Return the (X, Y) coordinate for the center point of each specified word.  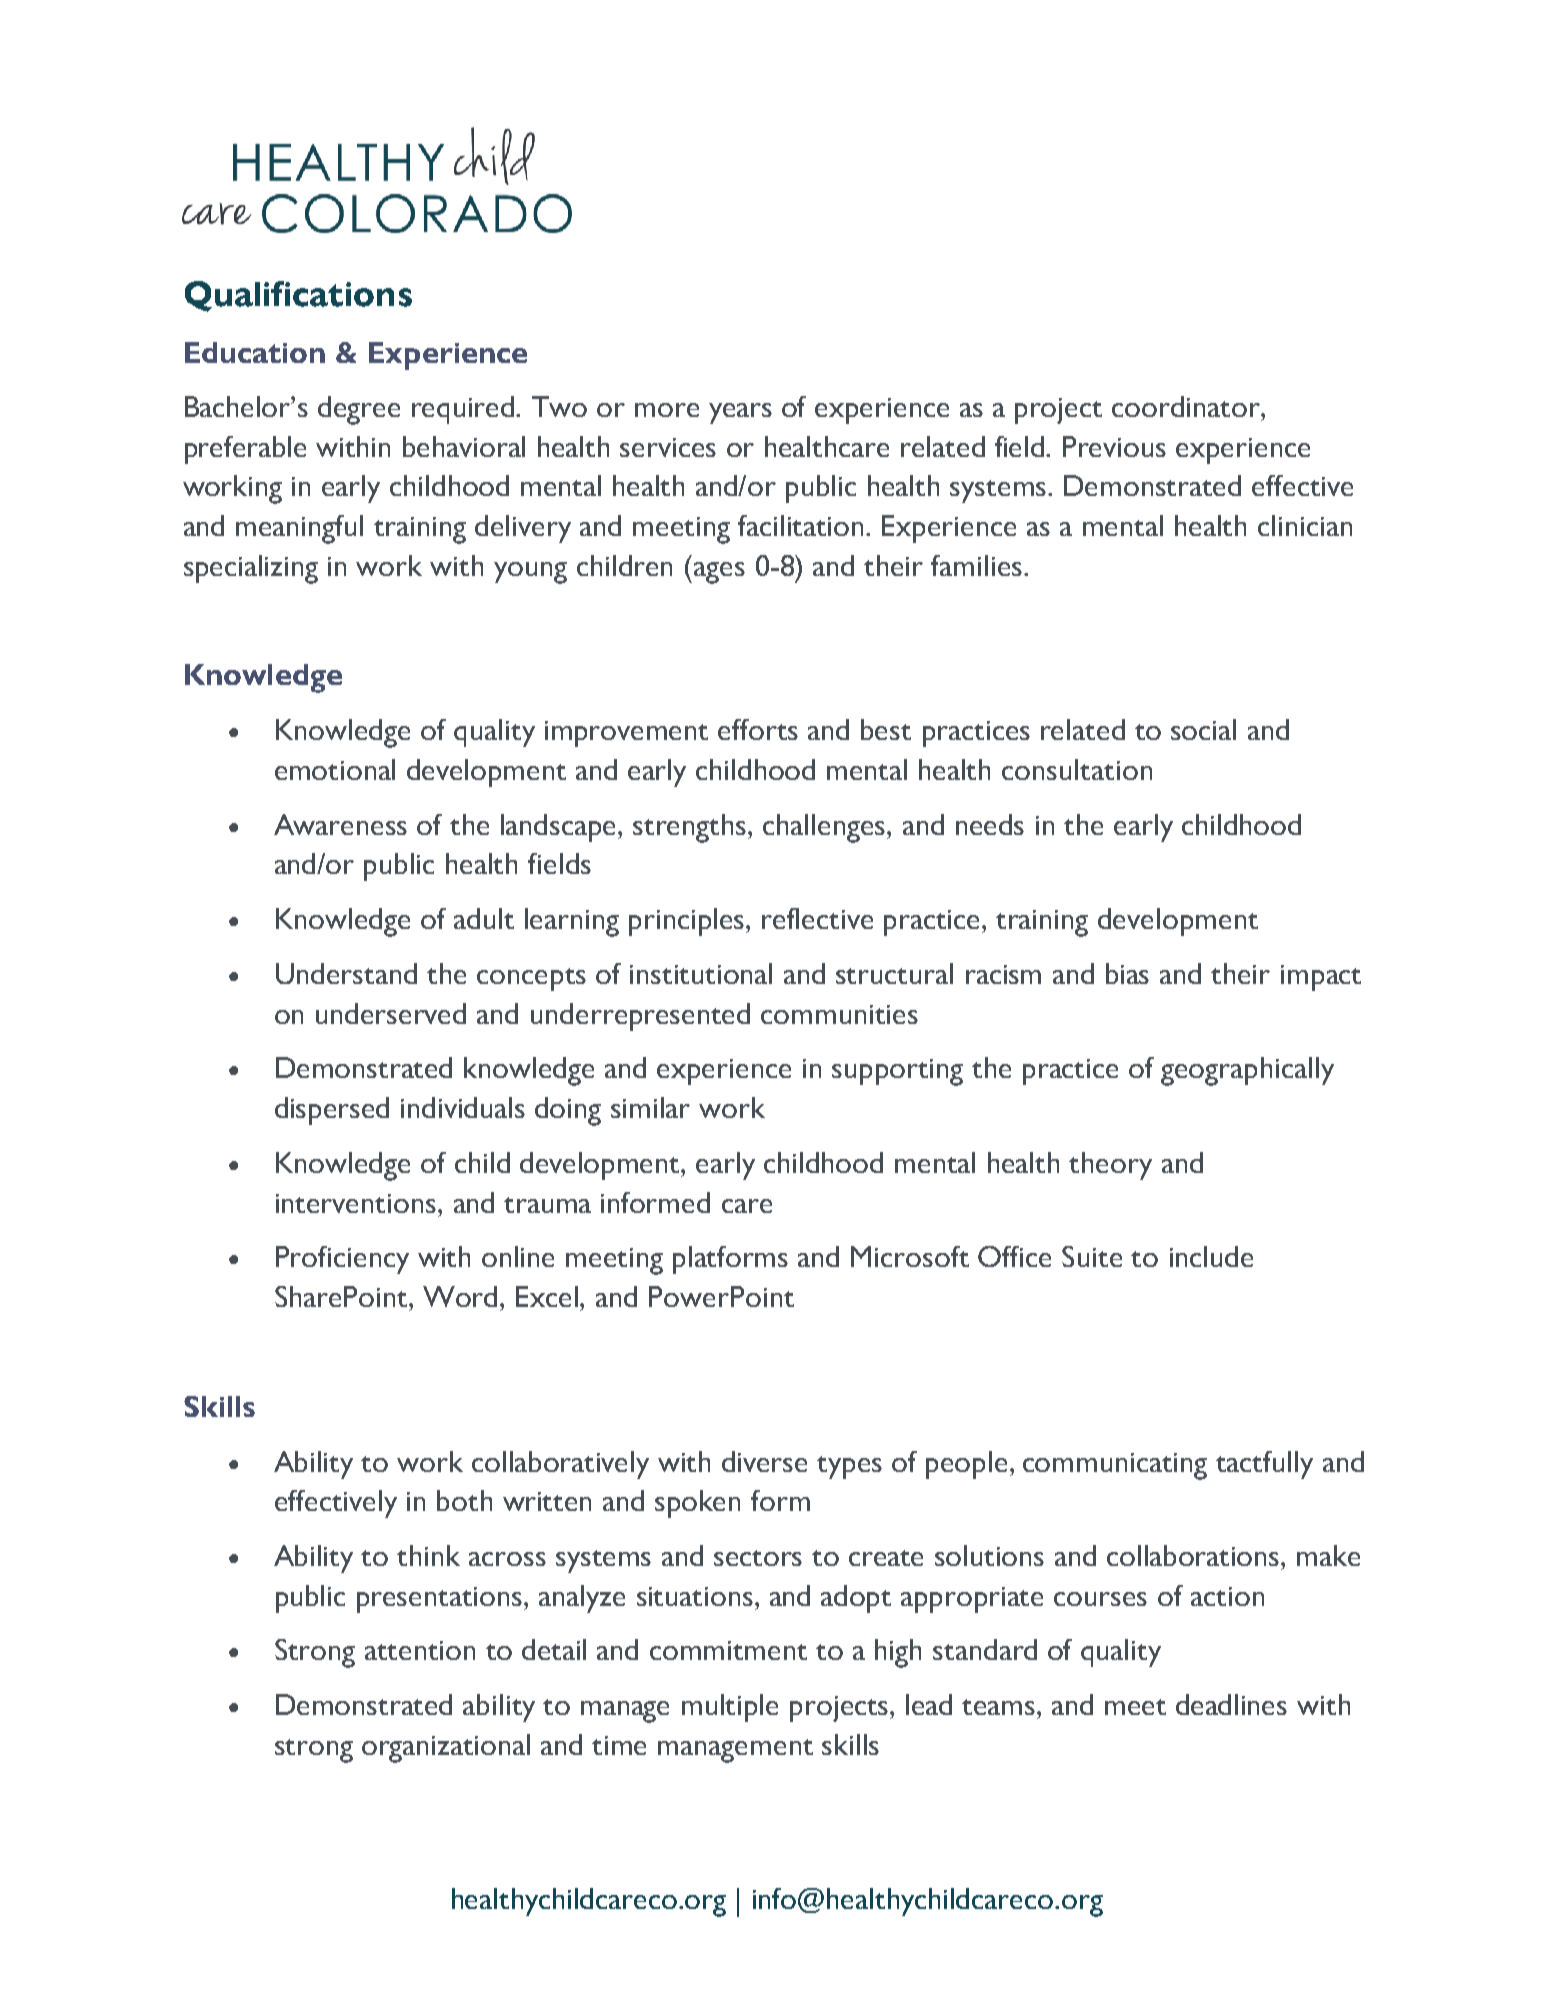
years (740, 413)
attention (420, 1650)
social (1203, 729)
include (1211, 1256)
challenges (825, 828)
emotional (335, 769)
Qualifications (298, 296)
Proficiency (342, 1260)
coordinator (1187, 406)
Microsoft (910, 1256)
